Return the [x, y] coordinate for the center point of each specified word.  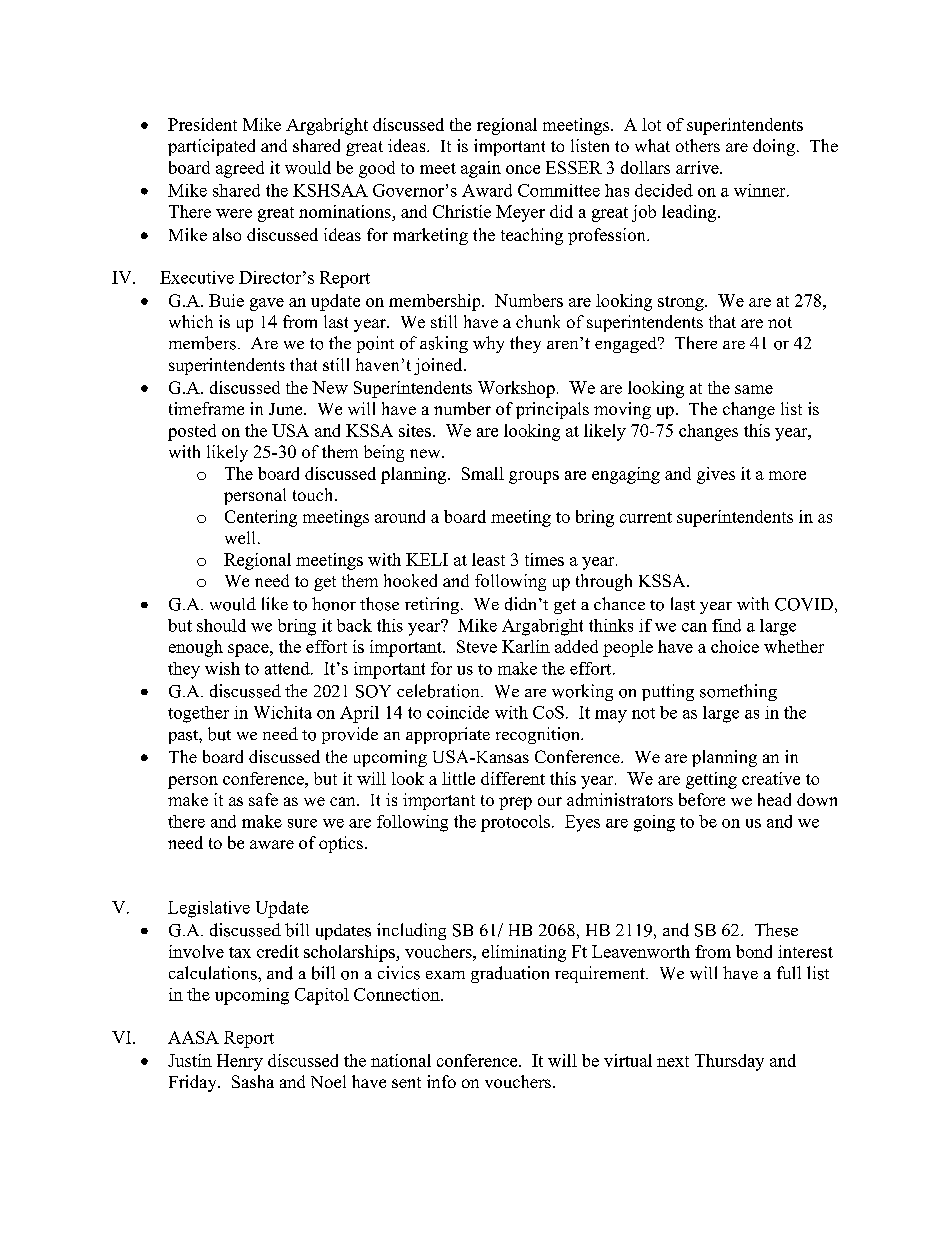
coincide [458, 712]
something [738, 692]
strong [682, 303]
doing [774, 147]
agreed [240, 169]
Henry [240, 1062]
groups [534, 477]
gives [716, 475]
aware [272, 844]
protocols [515, 823]
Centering [261, 518]
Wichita [283, 712]
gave [267, 304]
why [488, 344]
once [523, 169]
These [776, 930]
